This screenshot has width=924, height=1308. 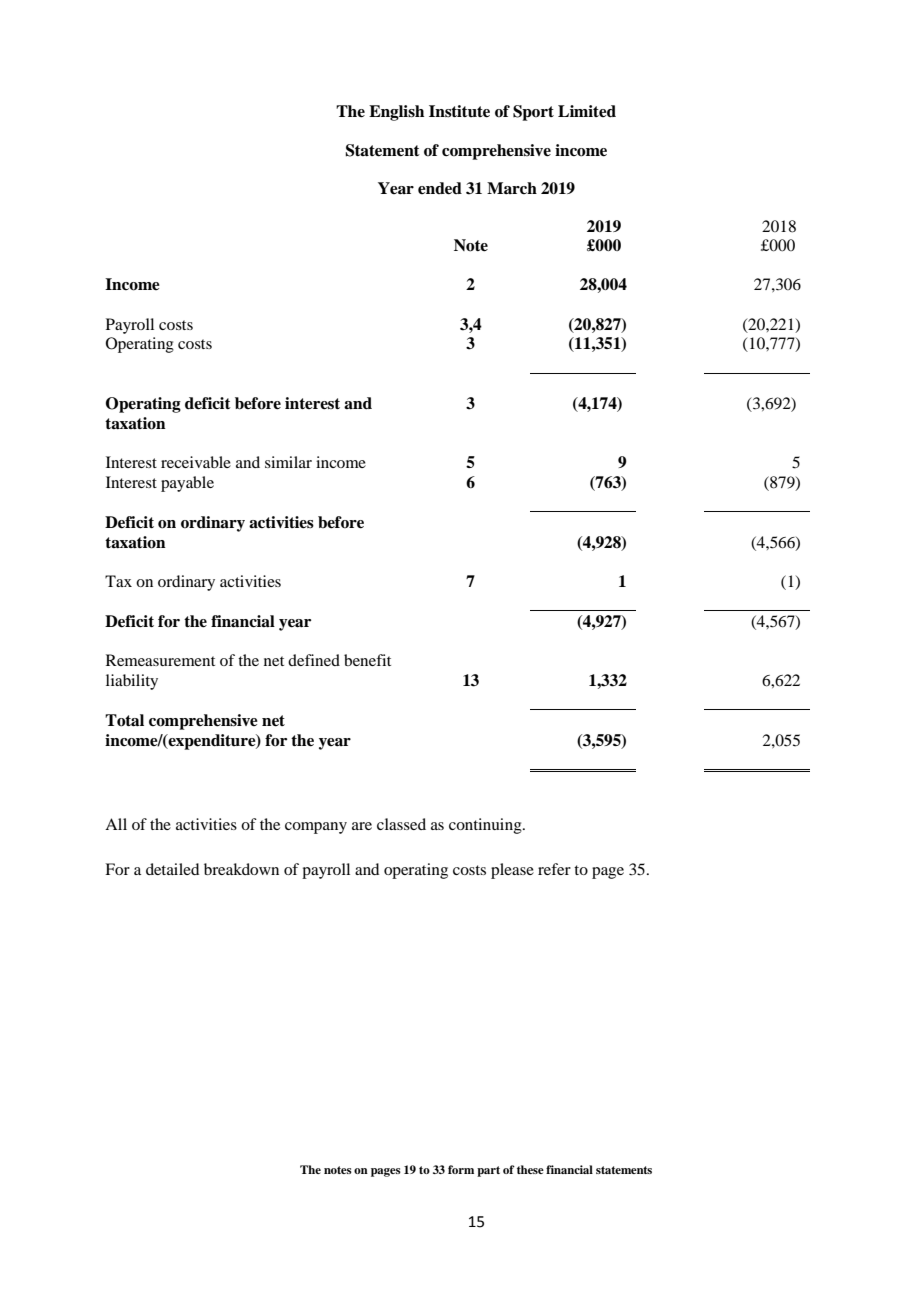 What do you see at coordinates (362, 826) in the screenshot?
I see `are` at bounding box center [362, 826].
